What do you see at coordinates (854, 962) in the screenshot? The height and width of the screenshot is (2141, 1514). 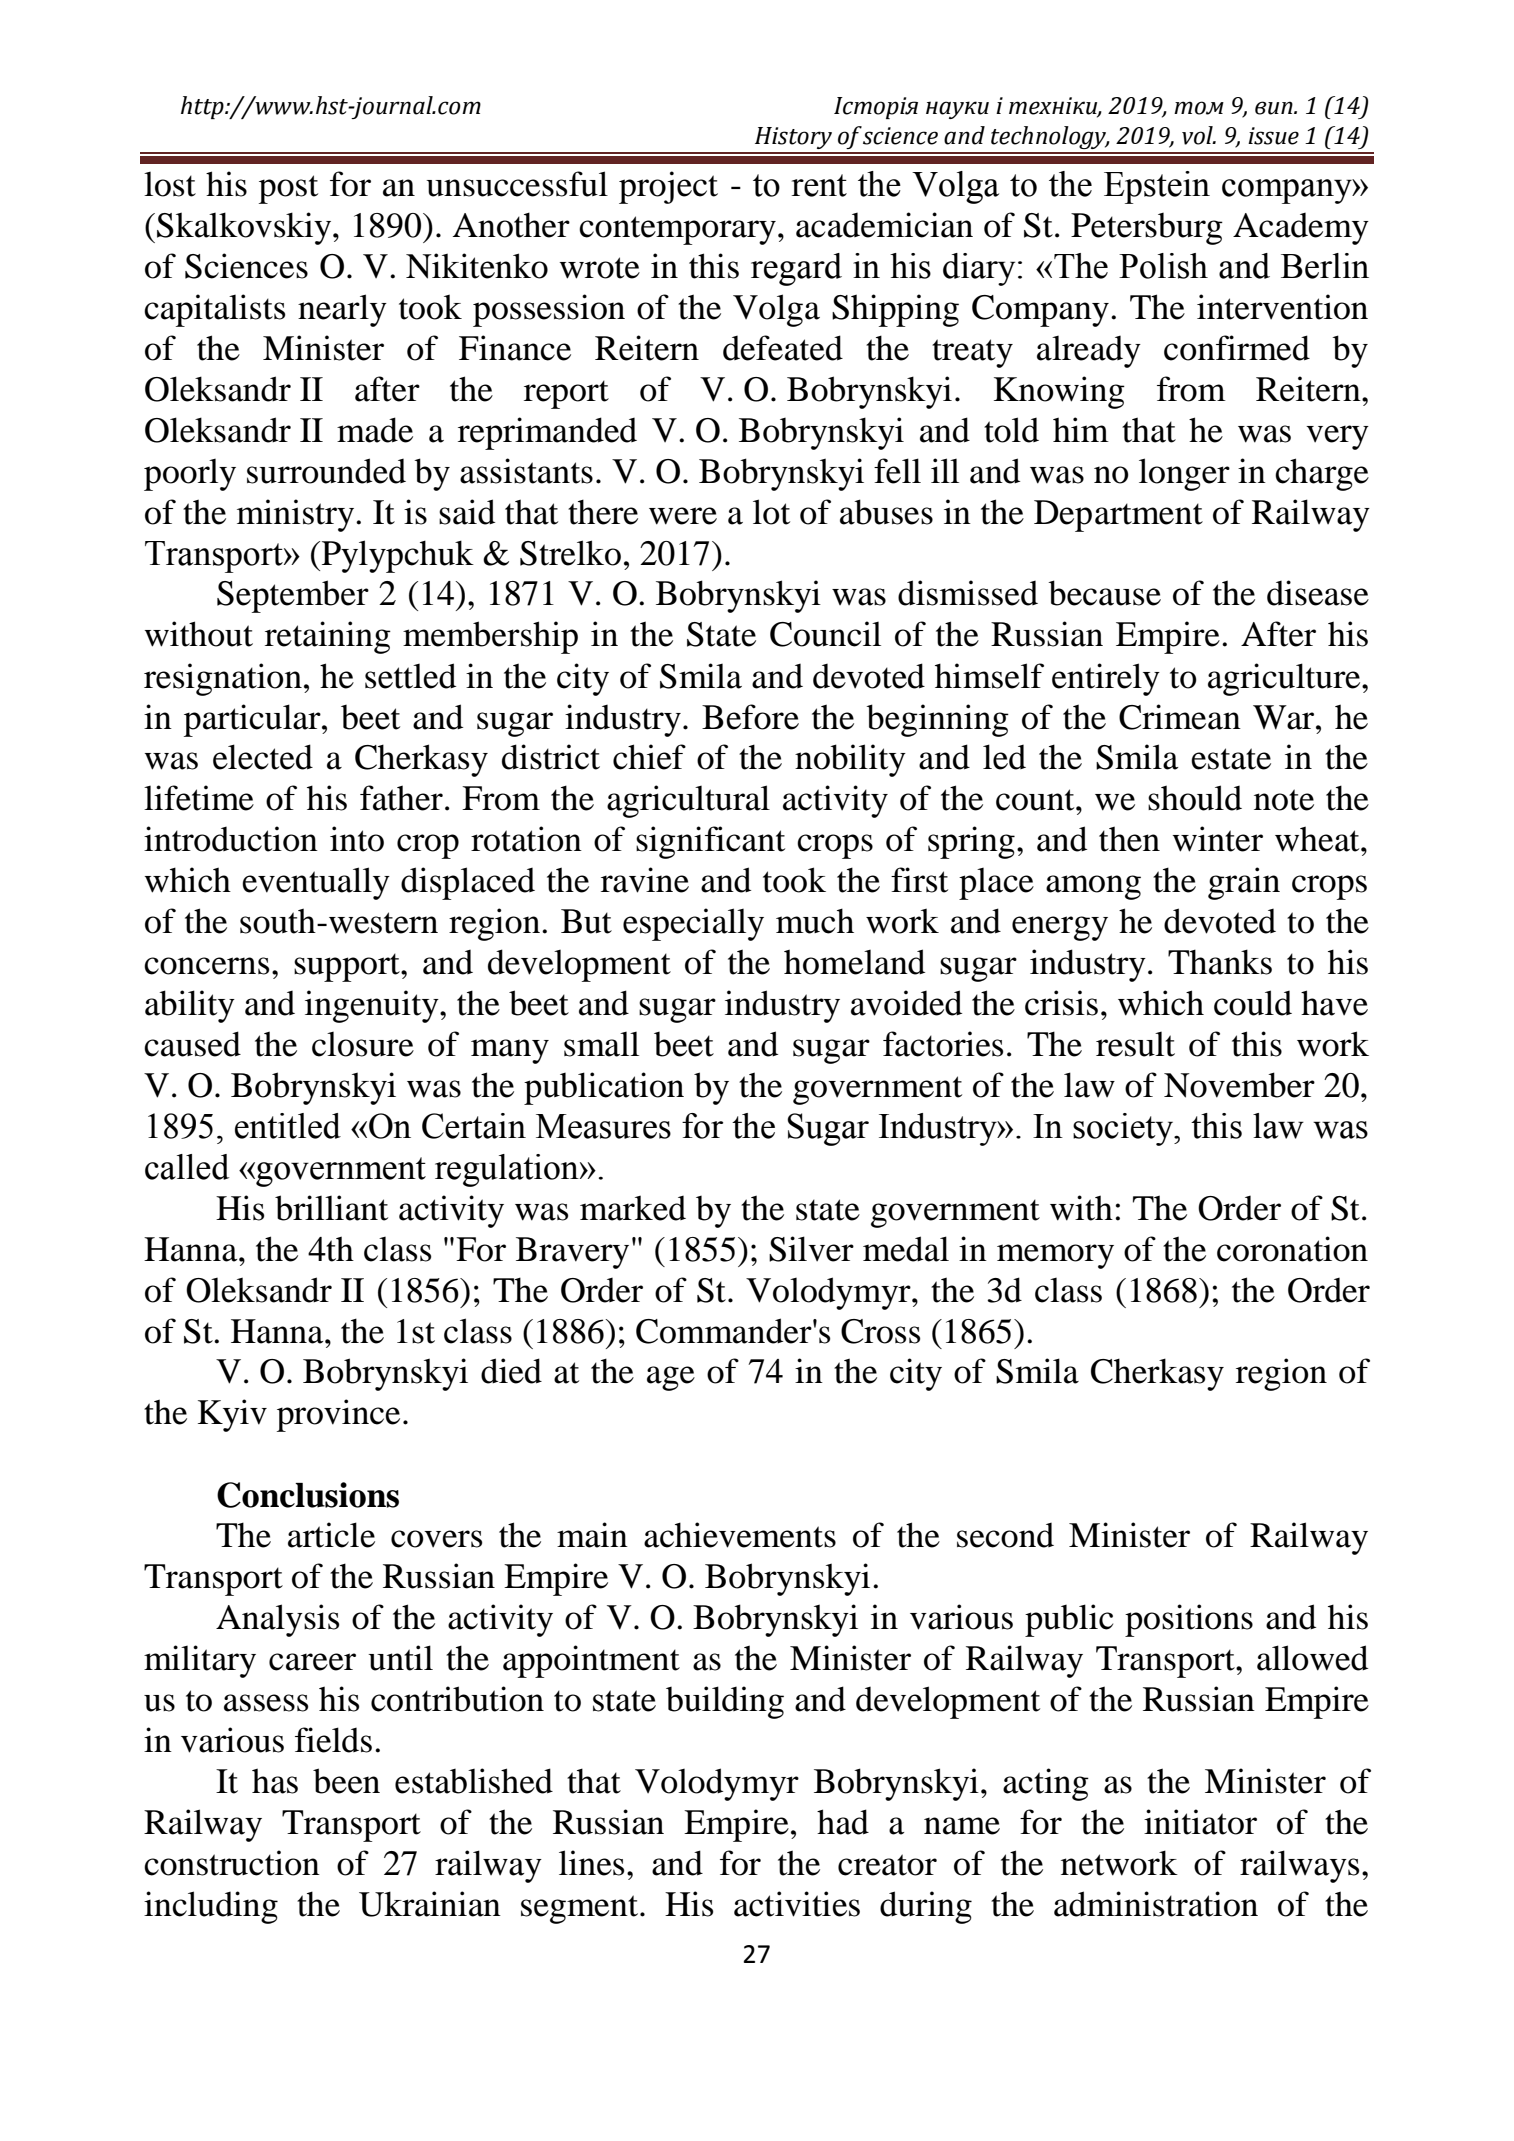 I see `homeland` at bounding box center [854, 962].
